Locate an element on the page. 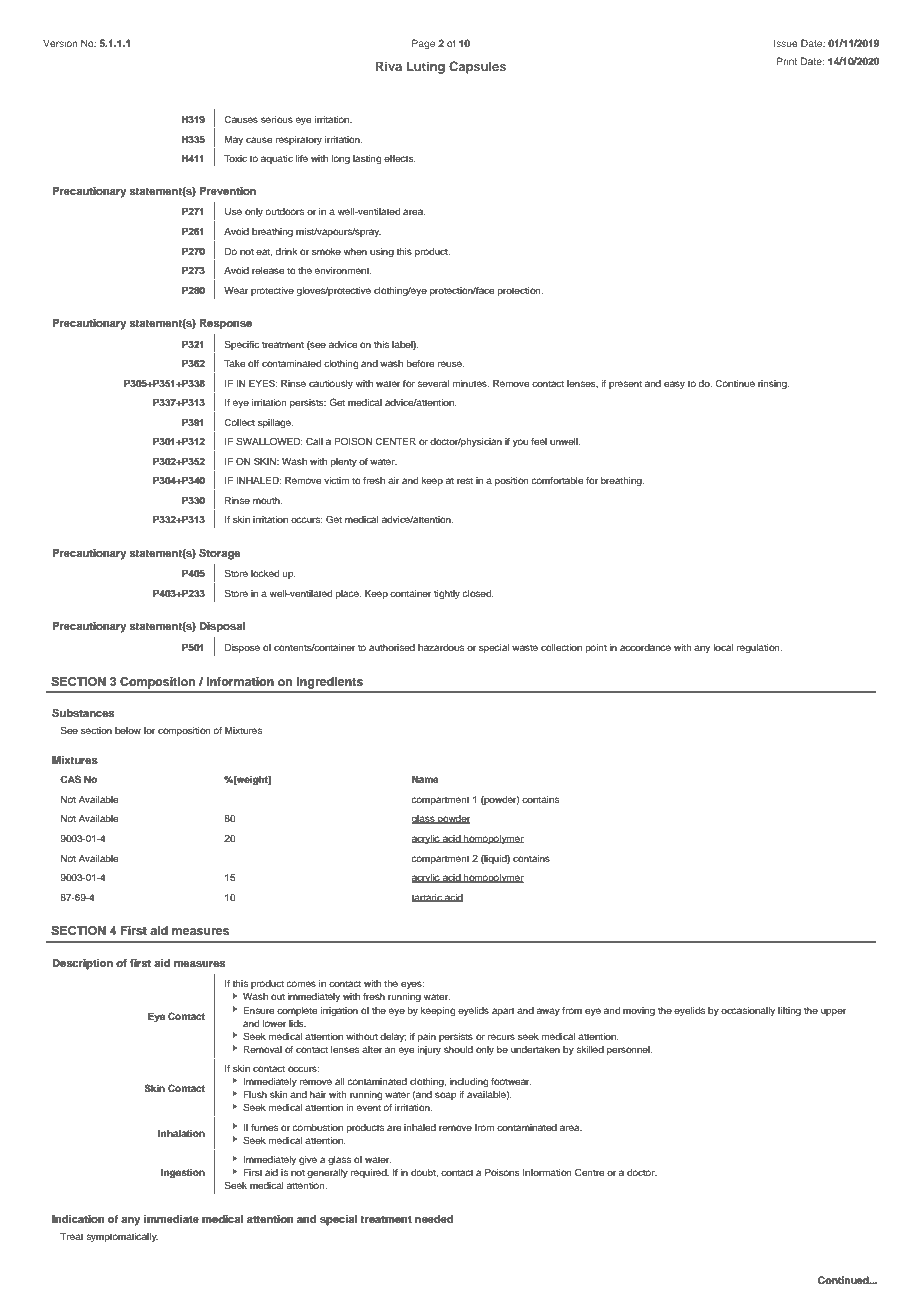  needed is located at coordinates (434, 1219).
